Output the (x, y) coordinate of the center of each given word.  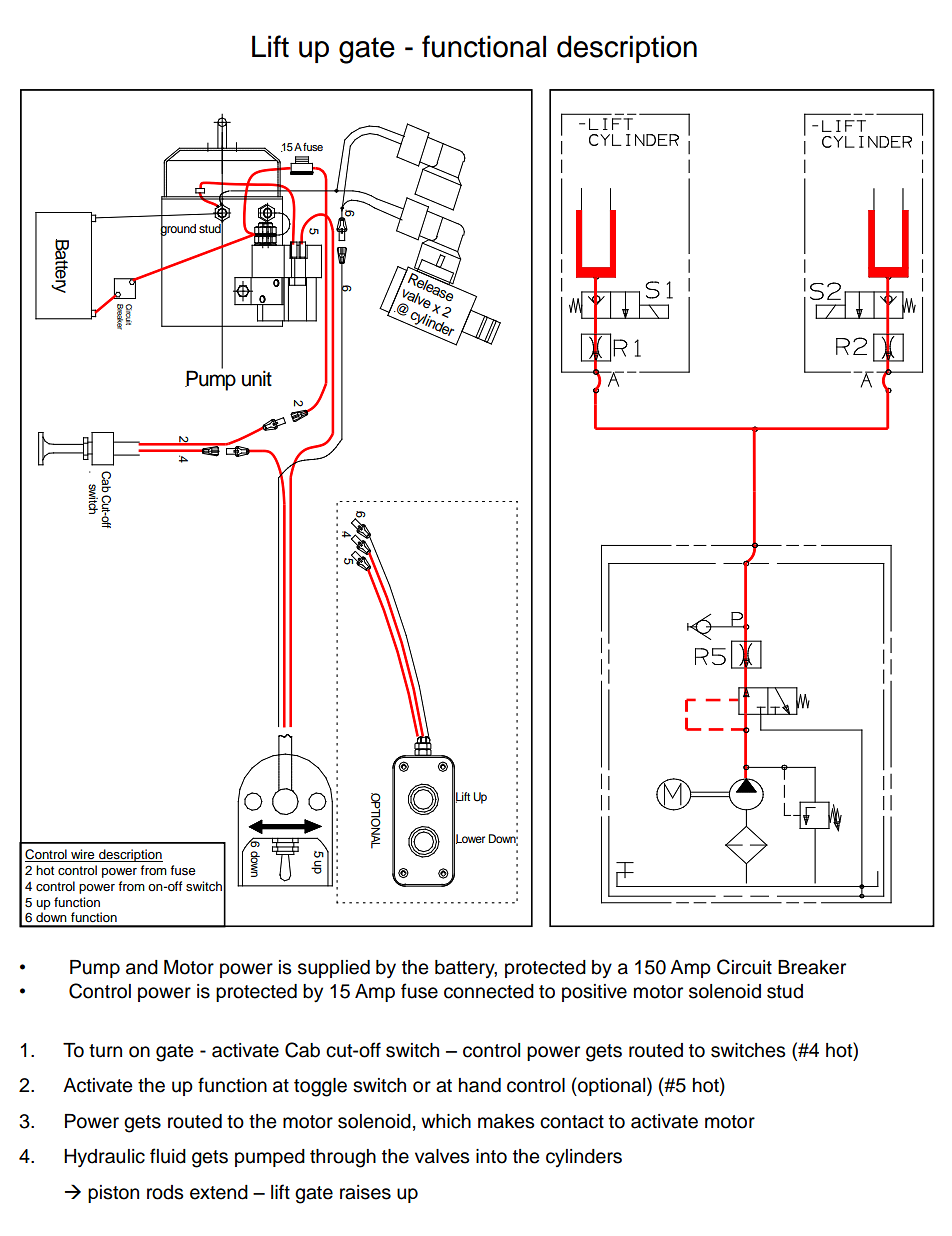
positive (594, 993)
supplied (334, 969)
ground (178, 230)
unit (257, 378)
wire (83, 855)
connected (489, 991)
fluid (168, 1156)
